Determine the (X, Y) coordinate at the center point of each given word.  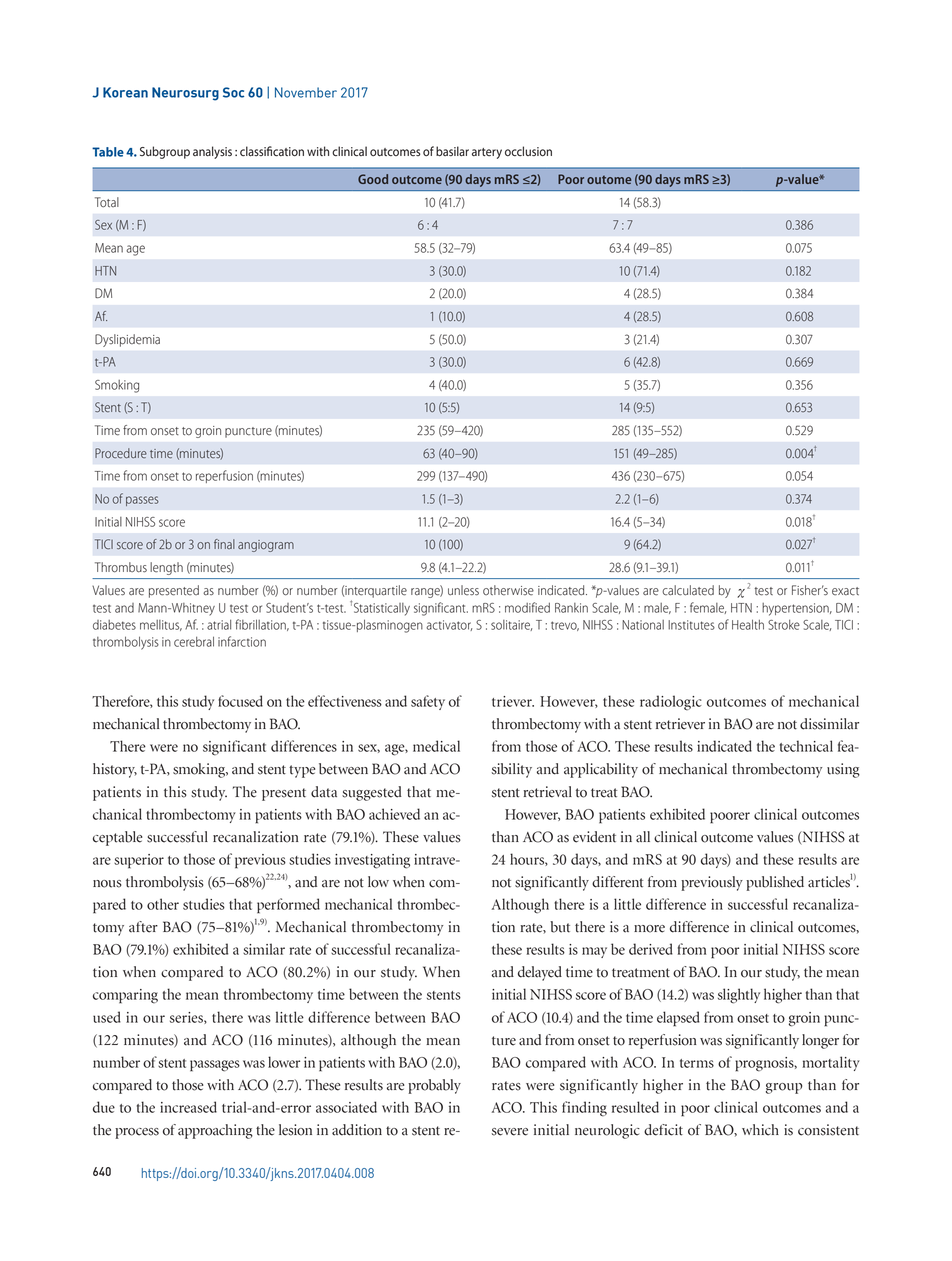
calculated (688, 590)
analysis (212, 152)
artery (487, 153)
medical (436, 746)
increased (188, 1107)
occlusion (528, 151)
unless (463, 590)
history (115, 770)
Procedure (121, 453)
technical (806, 746)
